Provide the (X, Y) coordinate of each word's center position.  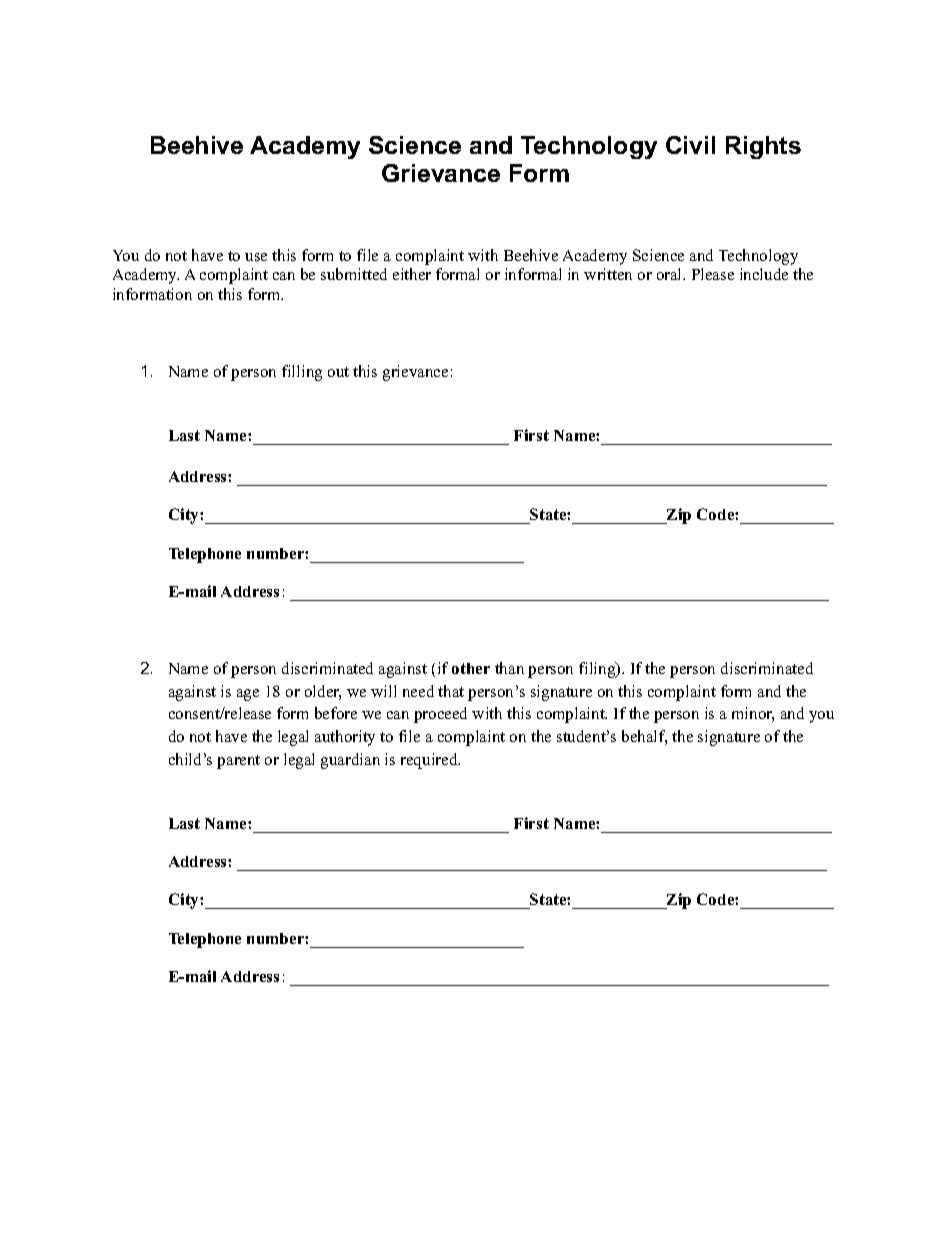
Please (713, 274)
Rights (763, 147)
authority (345, 738)
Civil (690, 145)
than (509, 668)
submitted (354, 274)
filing (598, 670)
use (256, 257)
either (412, 274)
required (430, 761)
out (338, 372)
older (323, 692)
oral (671, 274)
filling (302, 373)
